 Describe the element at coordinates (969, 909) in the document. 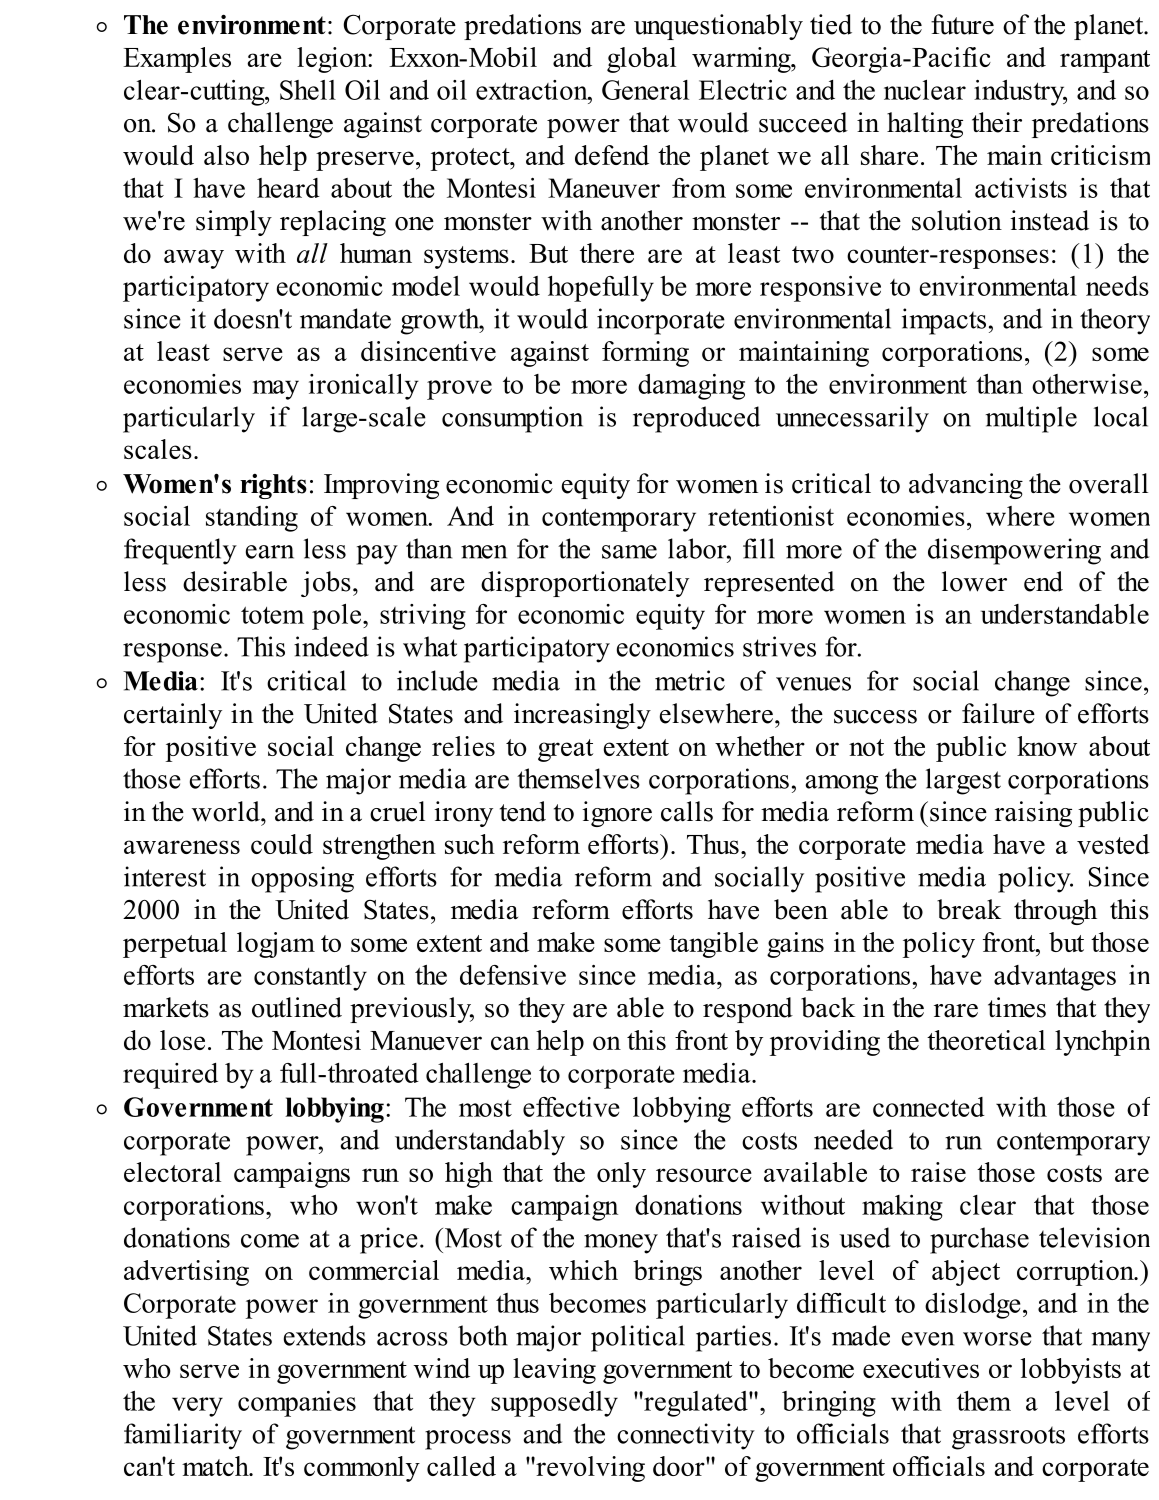

I see `break` at that location.
